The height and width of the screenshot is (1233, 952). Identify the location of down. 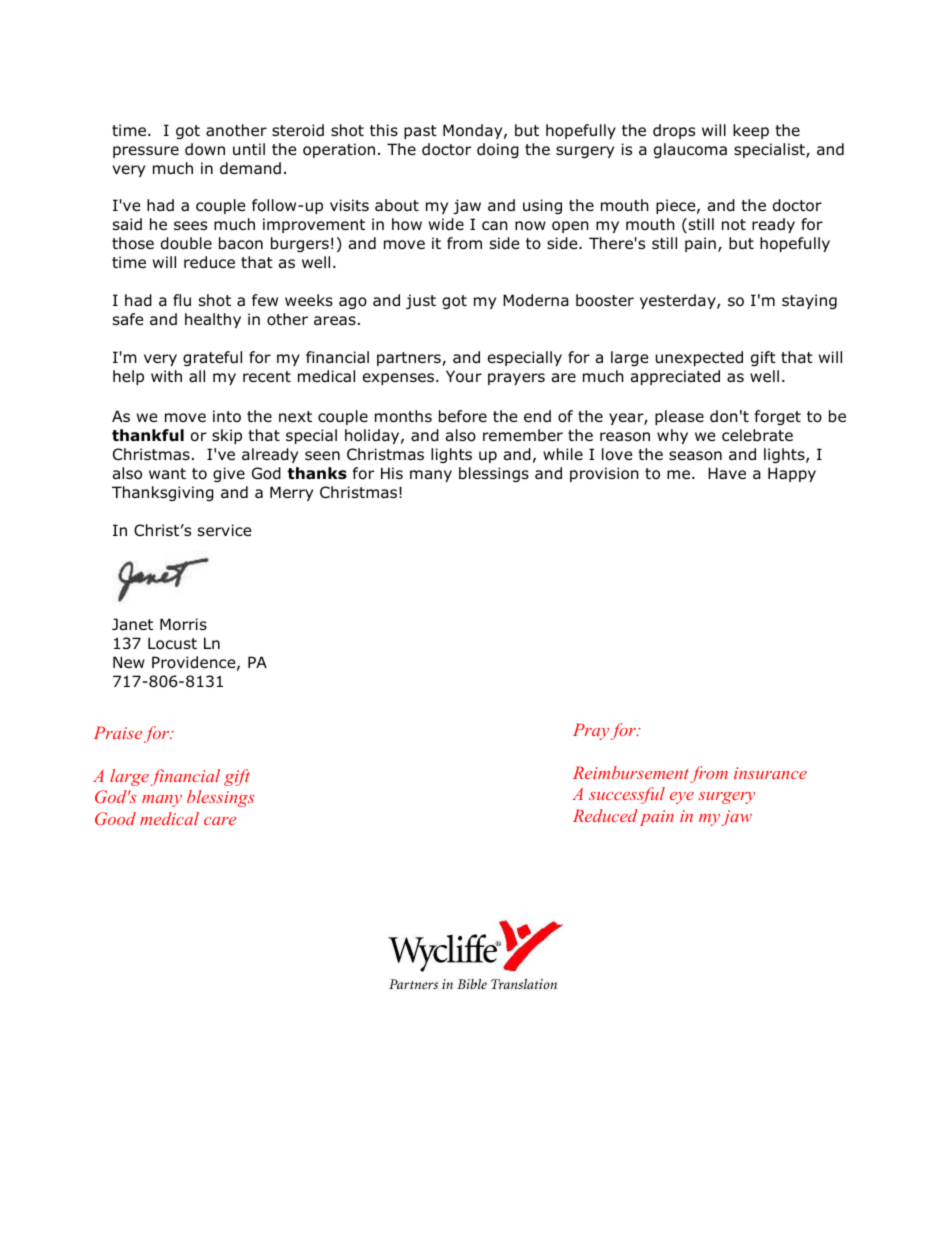
(205, 149).
